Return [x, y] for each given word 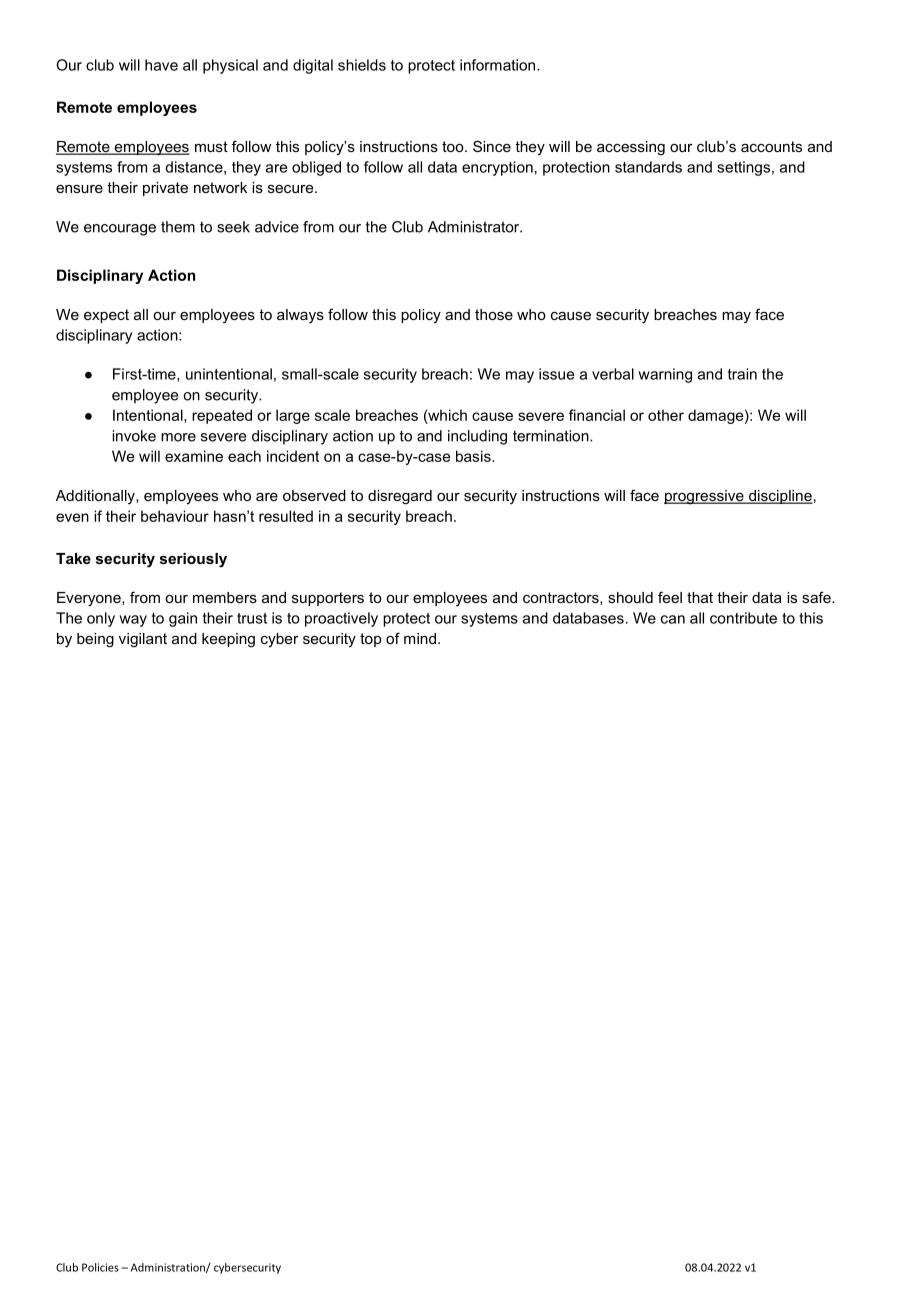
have [161, 65]
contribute [743, 618]
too [454, 146]
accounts [771, 146]
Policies [100, 1267]
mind [420, 638]
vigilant [143, 640]
